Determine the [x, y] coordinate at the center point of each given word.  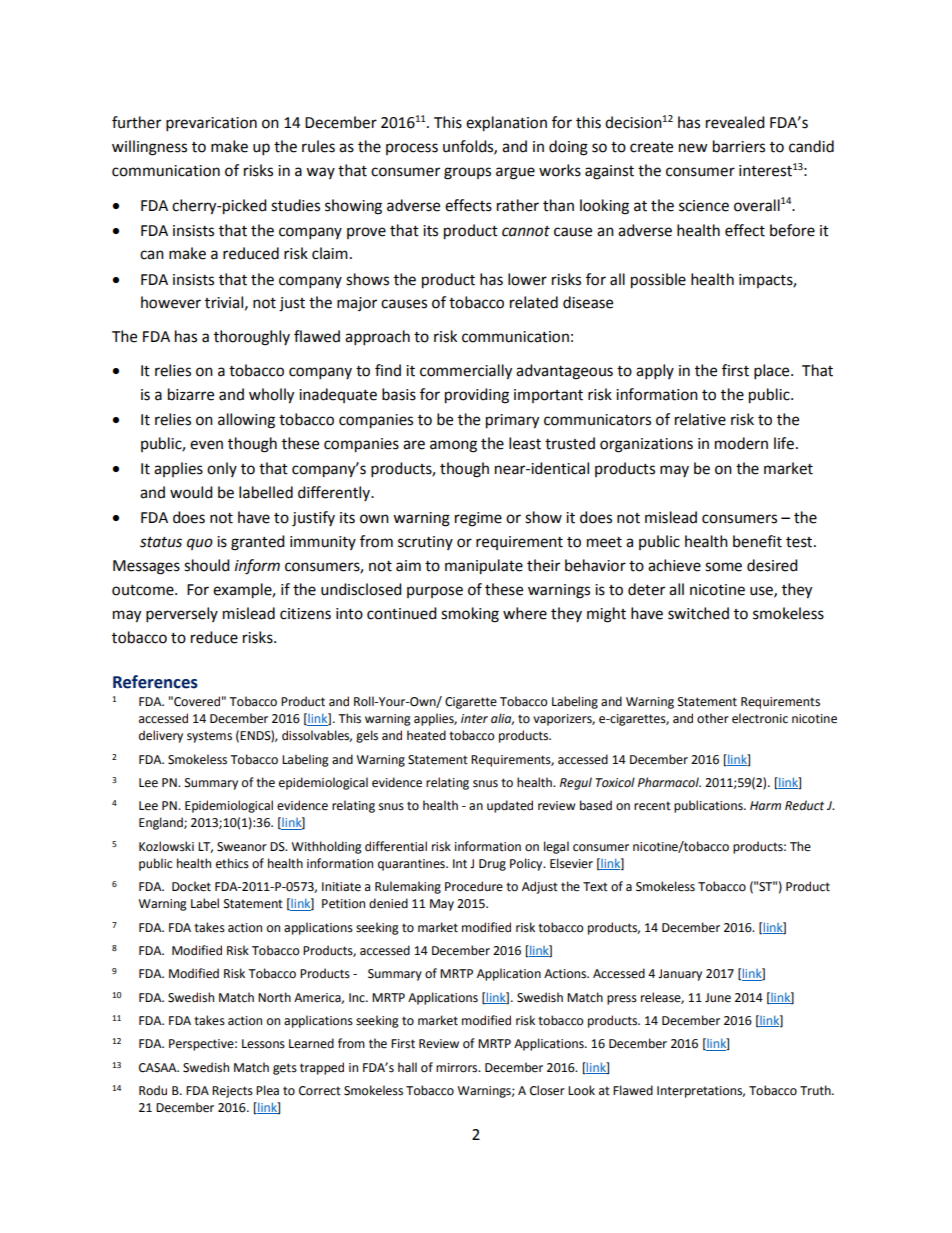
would [191, 492]
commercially [466, 372]
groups [467, 173]
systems [209, 737]
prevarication [211, 124]
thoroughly [252, 338]
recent [652, 806]
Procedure [474, 886]
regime [478, 519]
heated [426, 735]
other [713, 718]
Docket [191, 886]
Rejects [232, 1092]
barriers [739, 146]
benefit [757, 541]
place [773, 372]
